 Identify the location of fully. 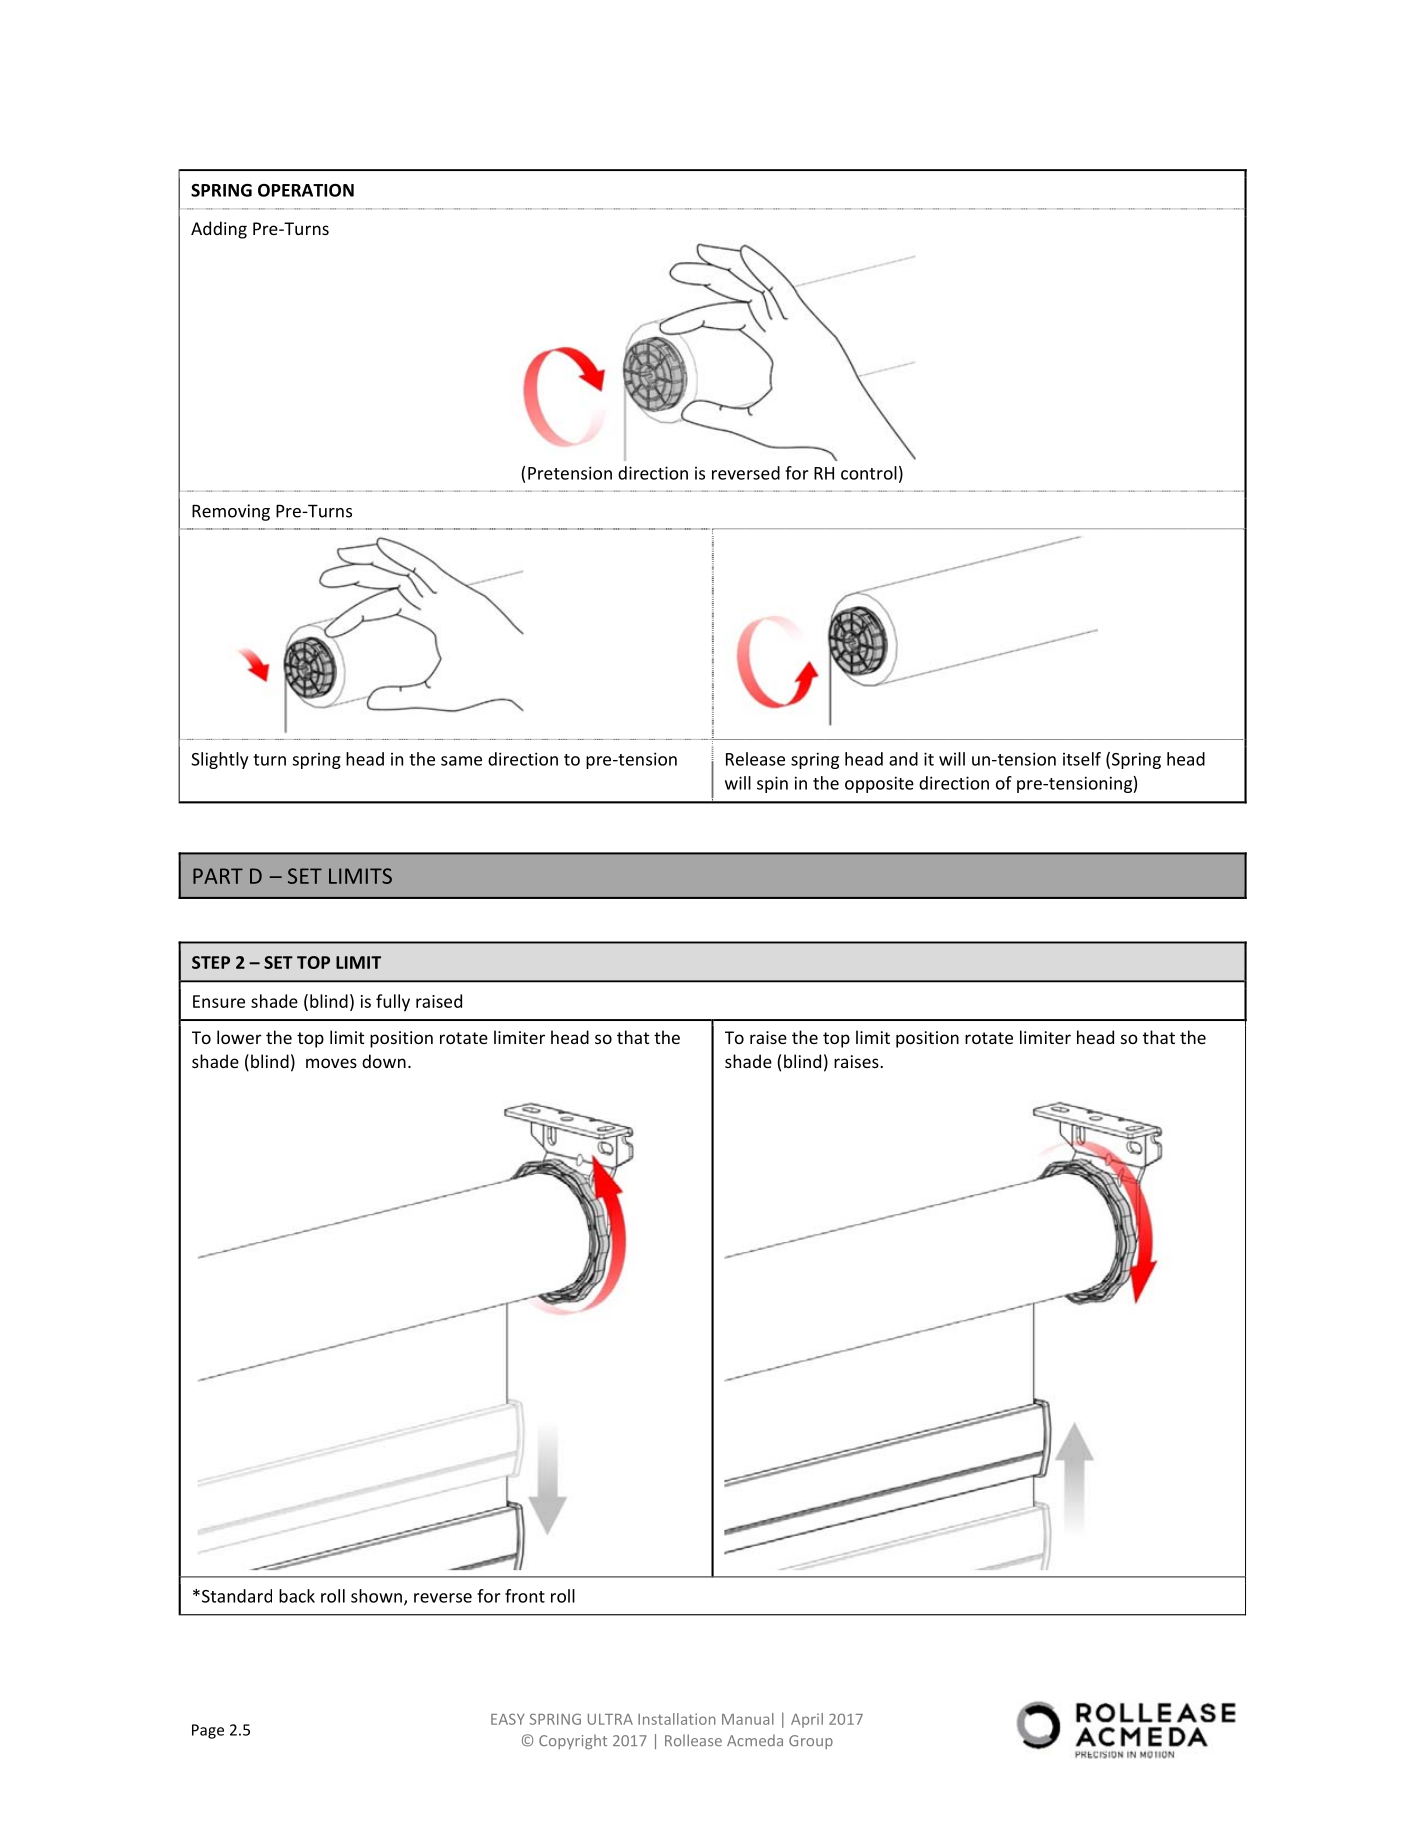
(393, 1003).
